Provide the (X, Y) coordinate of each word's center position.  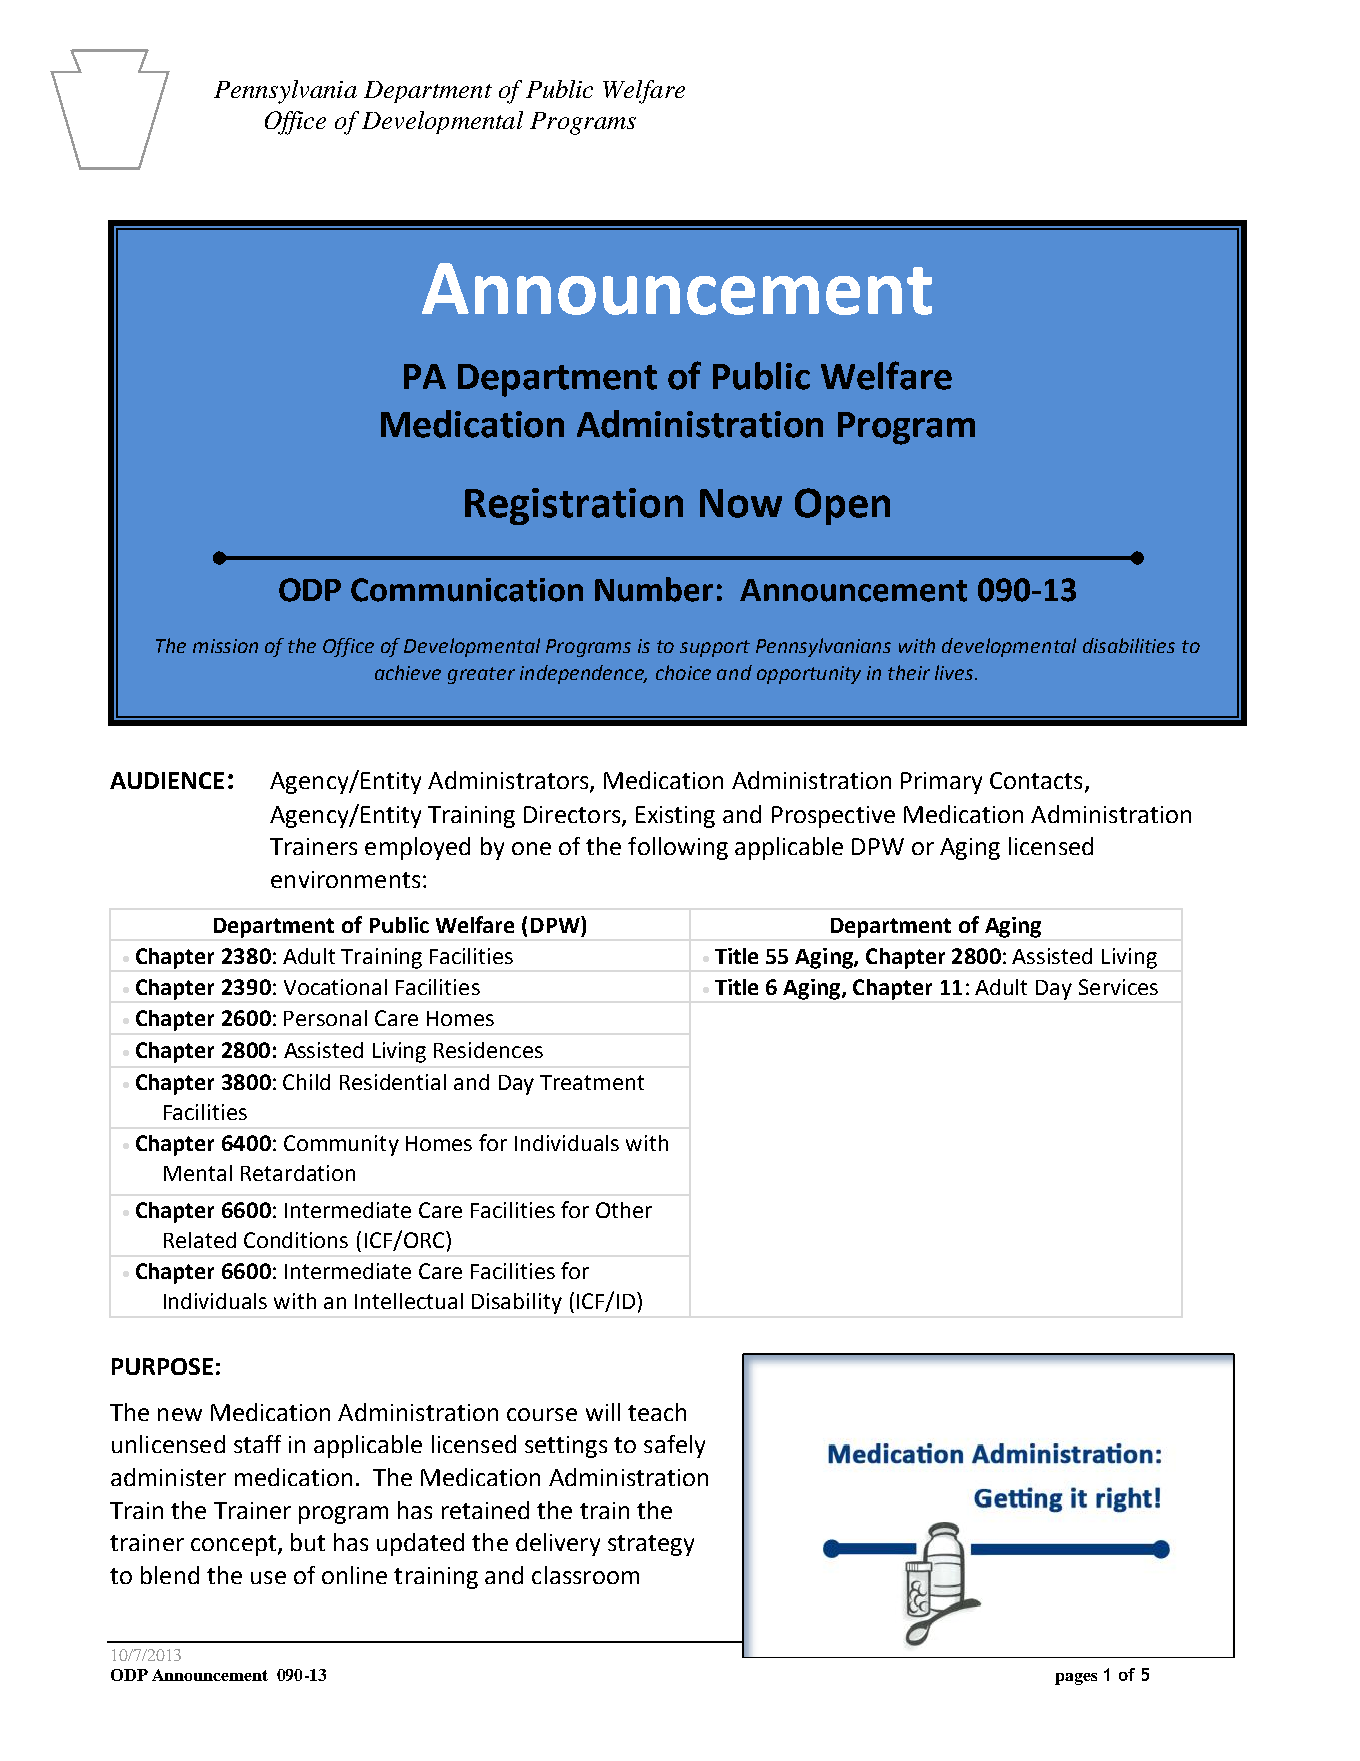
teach (657, 1412)
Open (842, 506)
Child (306, 1082)
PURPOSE (162, 1366)
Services (1118, 987)
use (268, 1577)
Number (654, 589)
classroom (585, 1575)
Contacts (1036, 780)
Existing (675, 817)
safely (674, 1446)
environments (345, 879)
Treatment (592, 1082)
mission (225, 646)
